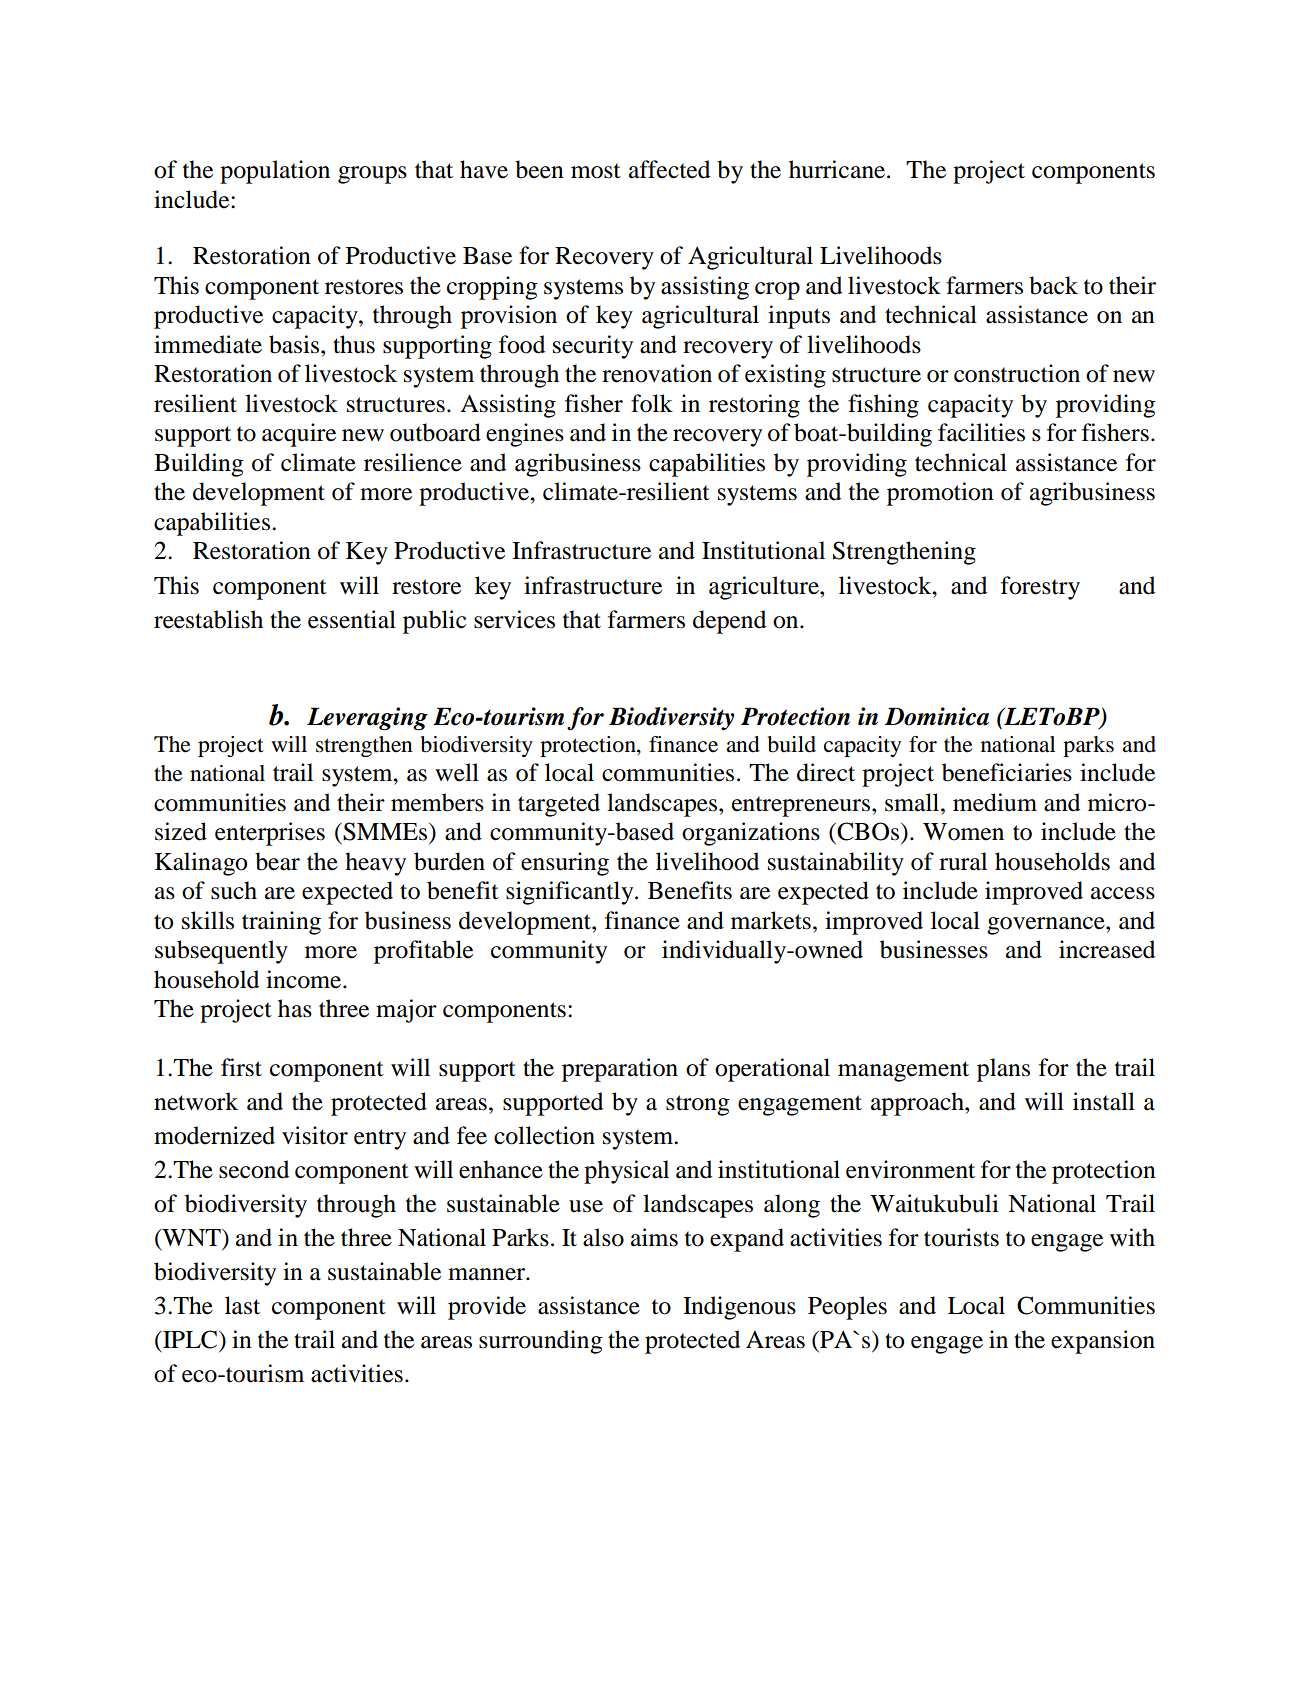 The image size is (1310, 1695). What do you see at coordinates (275, 172) in the document?
I see `population` at bounding box center [275, 172].
